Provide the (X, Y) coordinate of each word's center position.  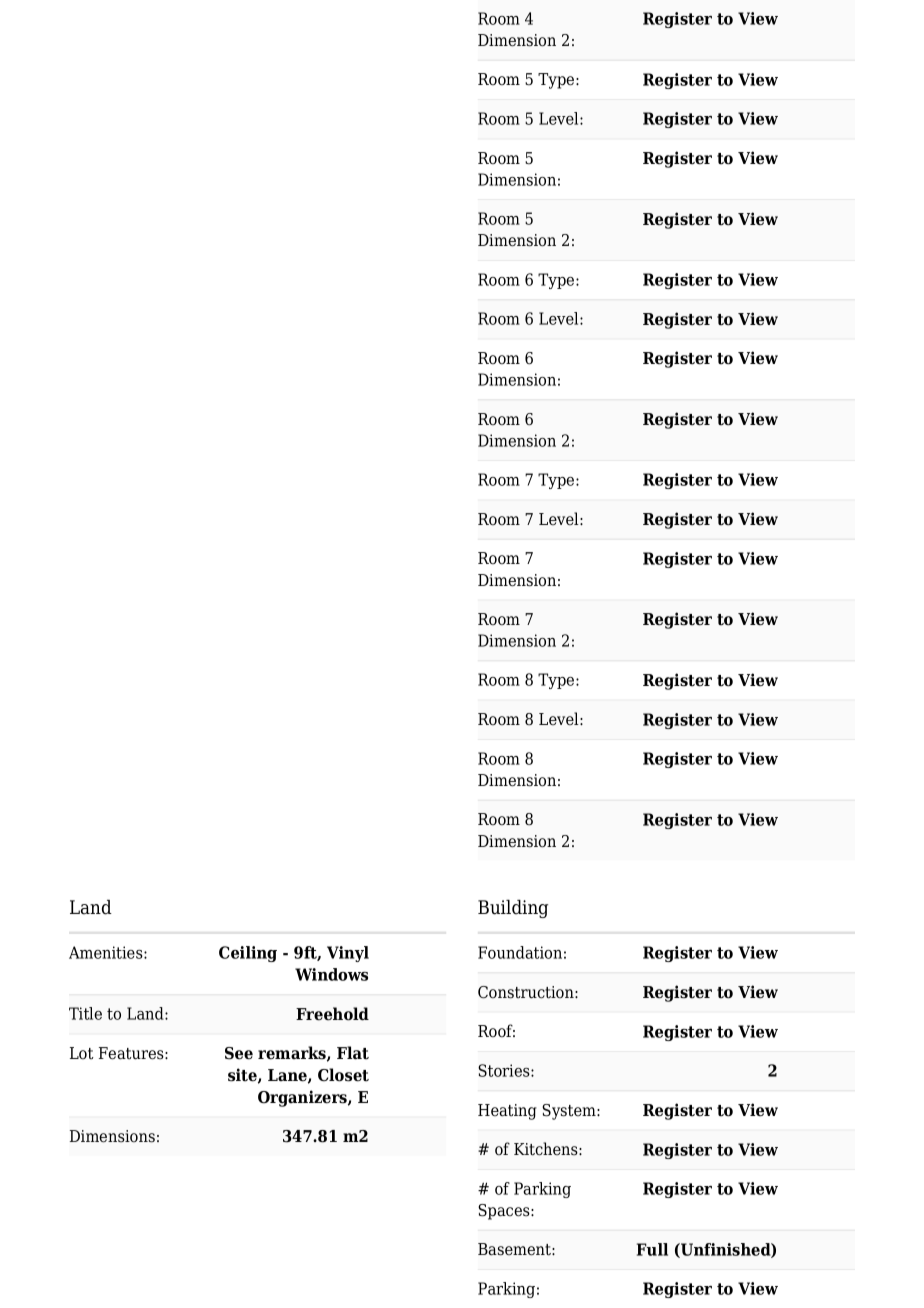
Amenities (107, 952)
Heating (507, 1112)
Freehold (332, 1014)
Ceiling (248, 954)
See (239, 1053)
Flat (353, 1053)
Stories (505, 1070)
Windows (331, 974)
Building (513, 909)
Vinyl (348, 954)
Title (85, 1013)
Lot (82, 1053)
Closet (343, 1075)
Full (652, 1249)
